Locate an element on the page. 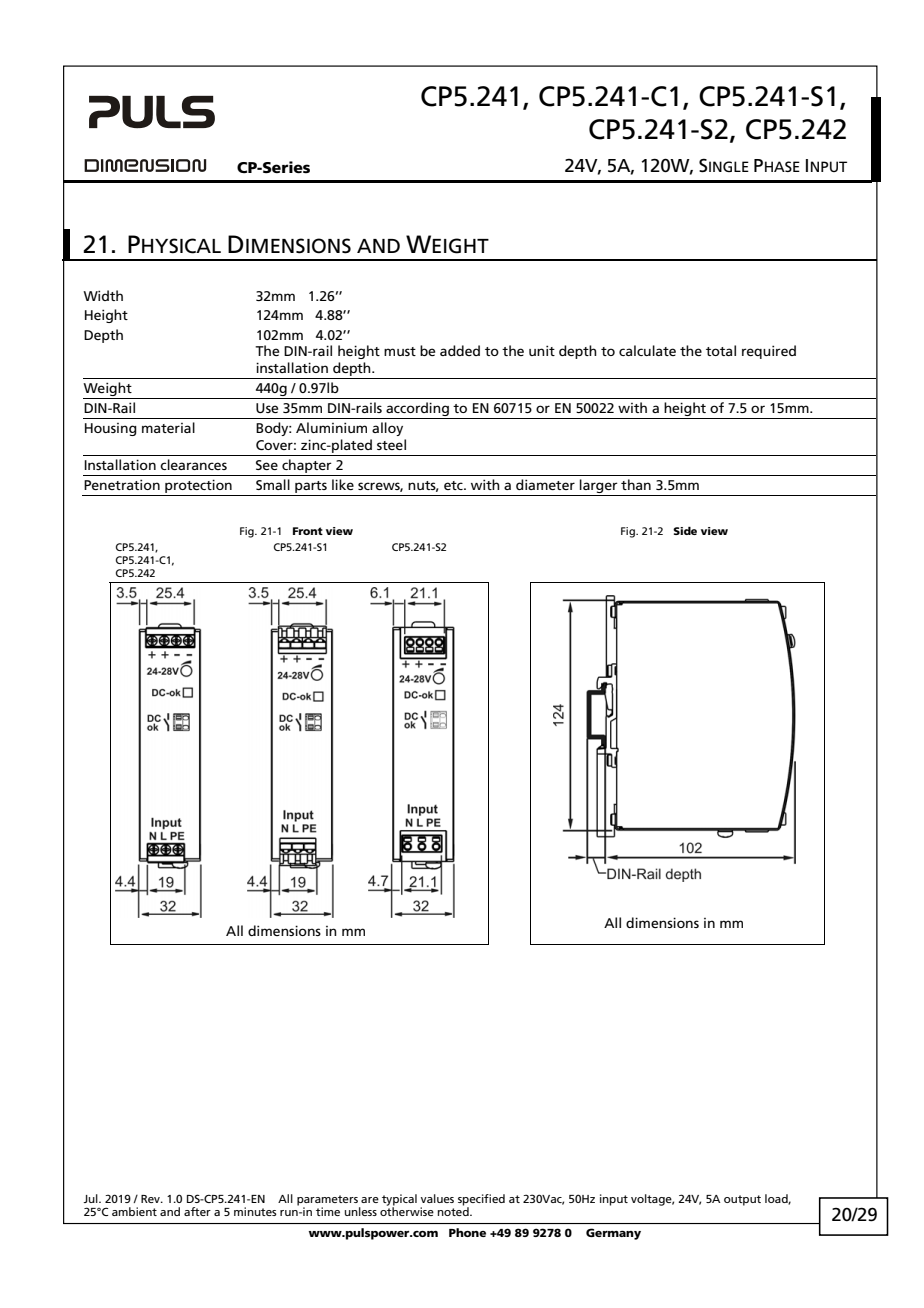  added is located at coordinates (460, 350).
